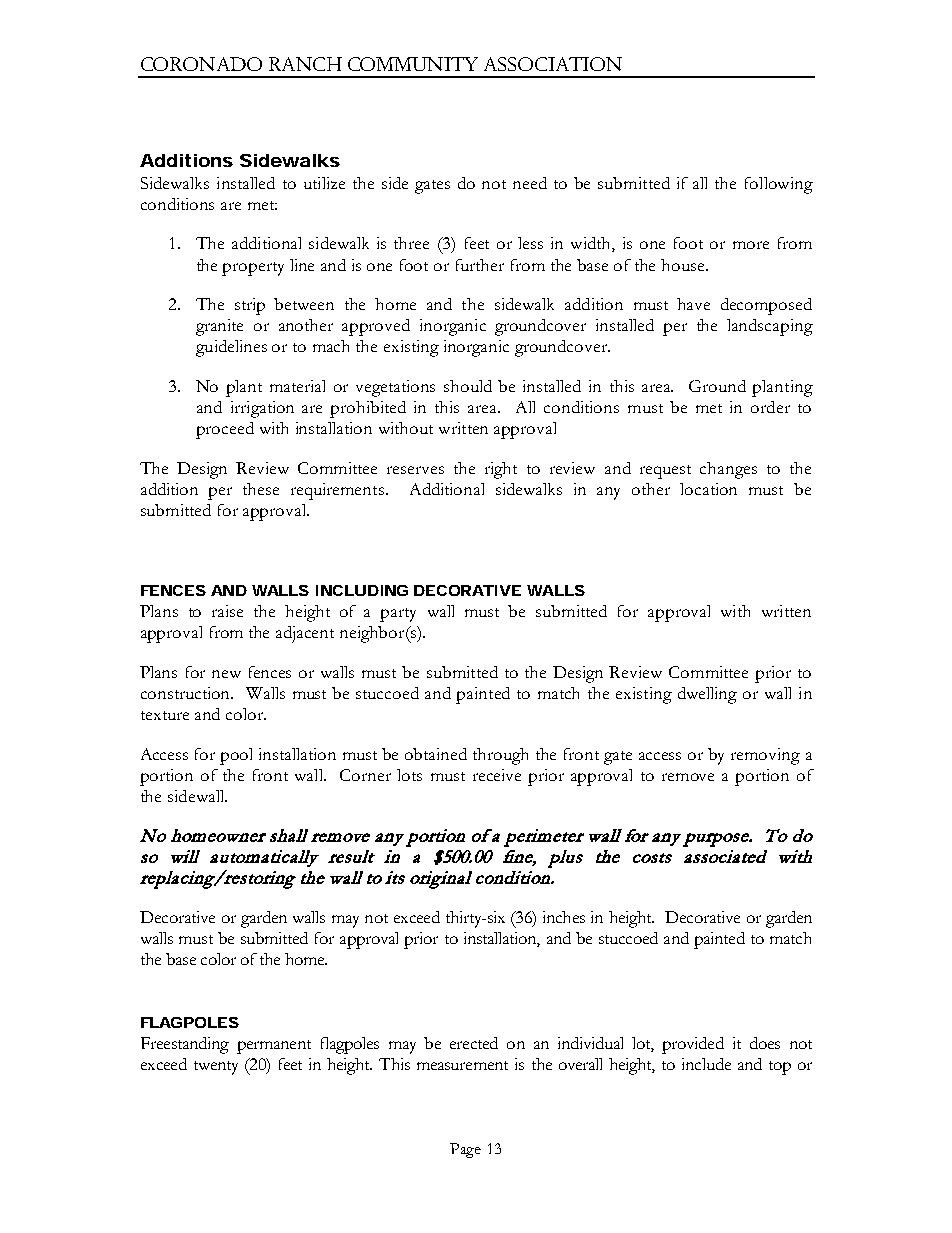 The width and height of the screenshot is (952, 1233). What do you see at coordinates (236, 756) in the screenshot?
I see `pool` at bounding box center [236, 756].
